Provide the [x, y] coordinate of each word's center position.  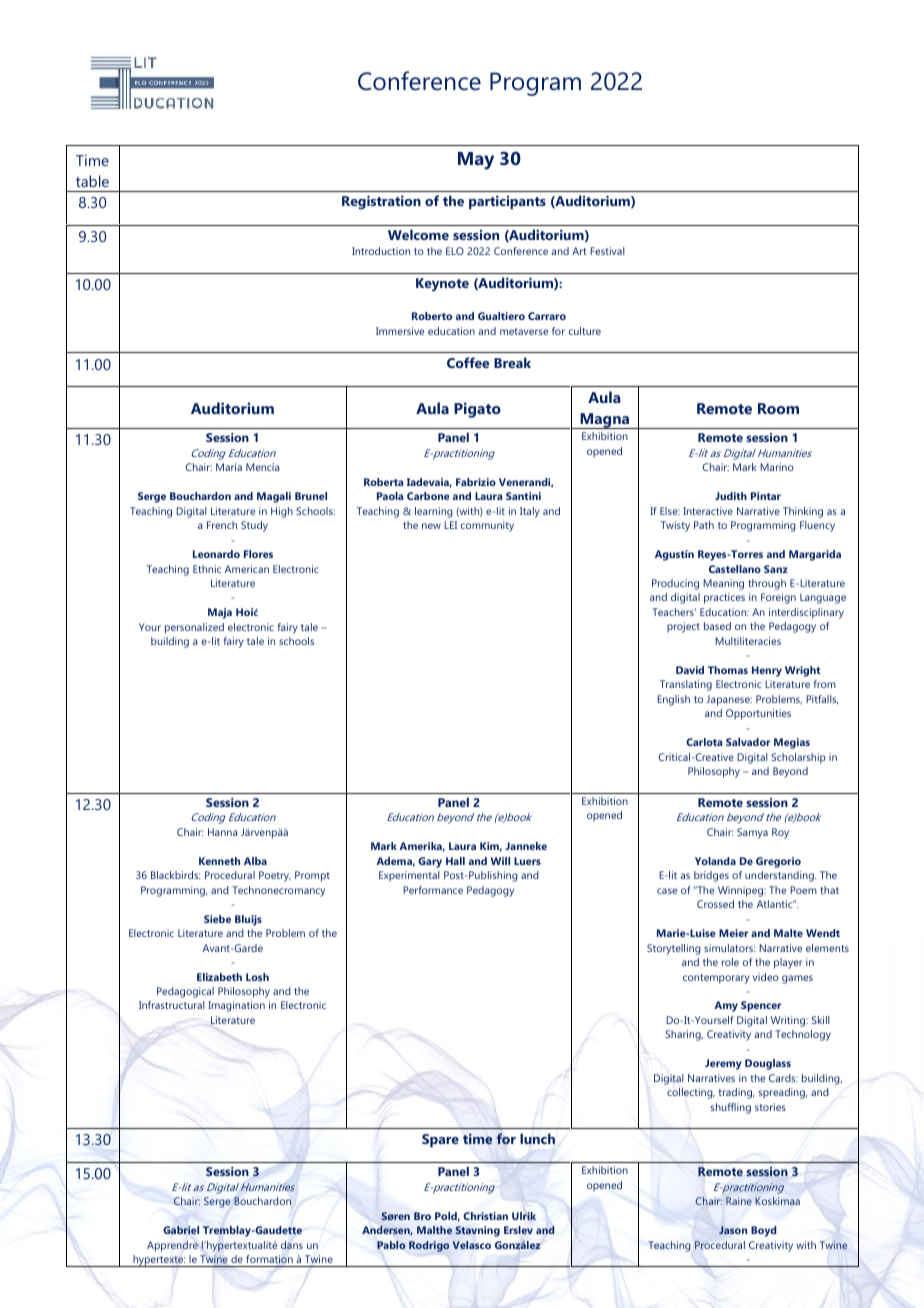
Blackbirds [175, 875]
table [92, 181]
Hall [455, 861]
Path [704, 525]
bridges [711, 876]
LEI [450, 525]
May [476, 161]
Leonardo [216, 554]
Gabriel [181, 1230]
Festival [607, 251]
